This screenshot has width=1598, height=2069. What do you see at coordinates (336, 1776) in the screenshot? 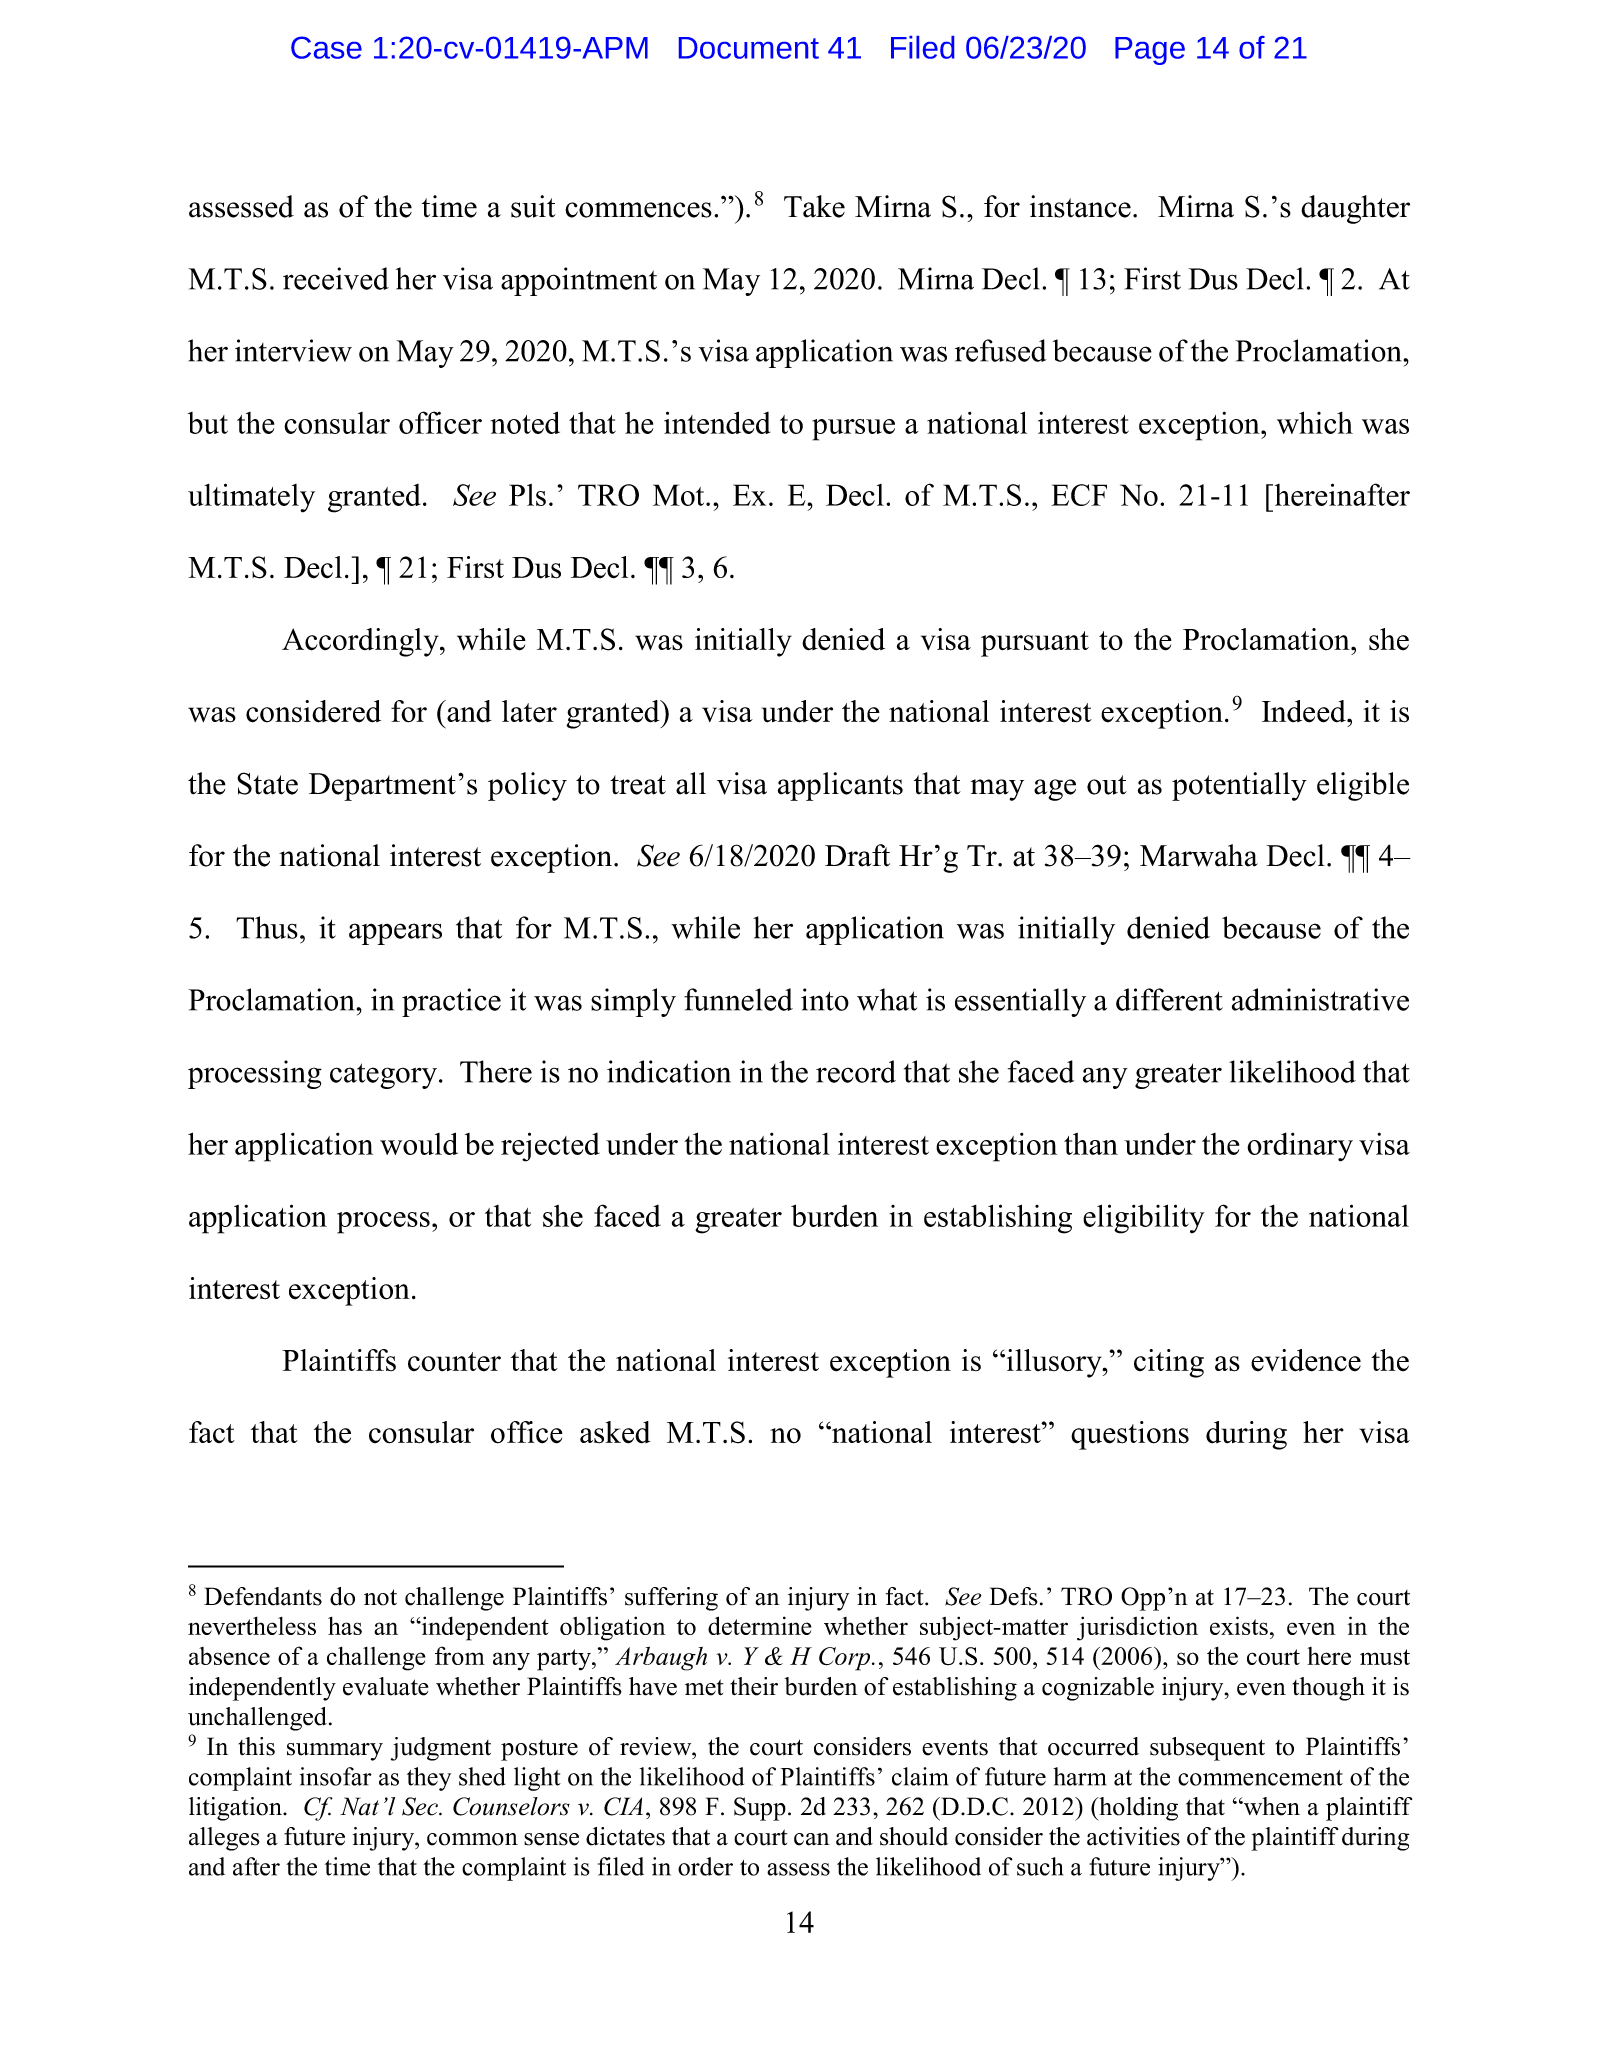
I see `insofar` at bounding box center [336, 1776].
